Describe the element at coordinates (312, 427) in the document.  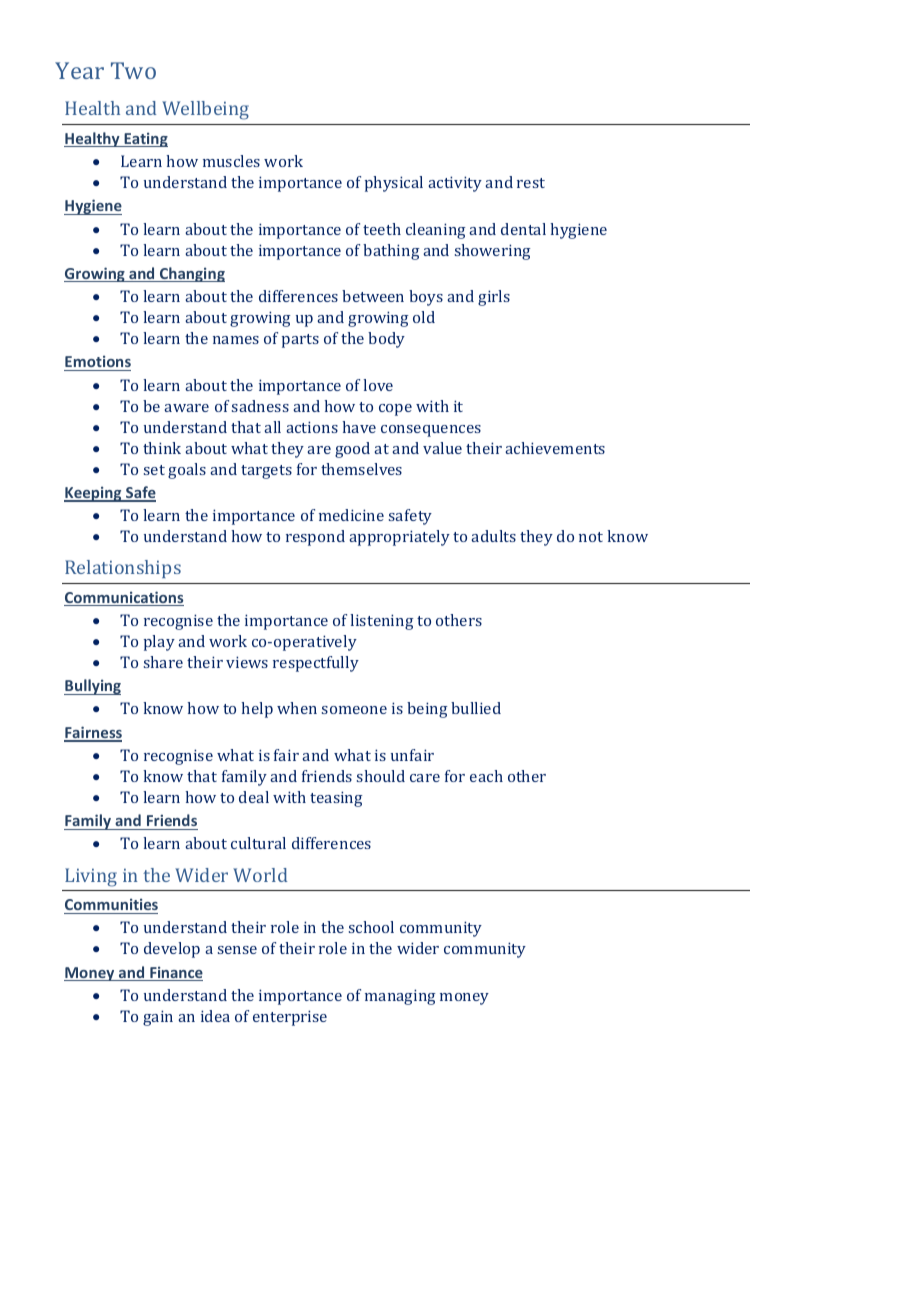
I see `actions` at that location.
